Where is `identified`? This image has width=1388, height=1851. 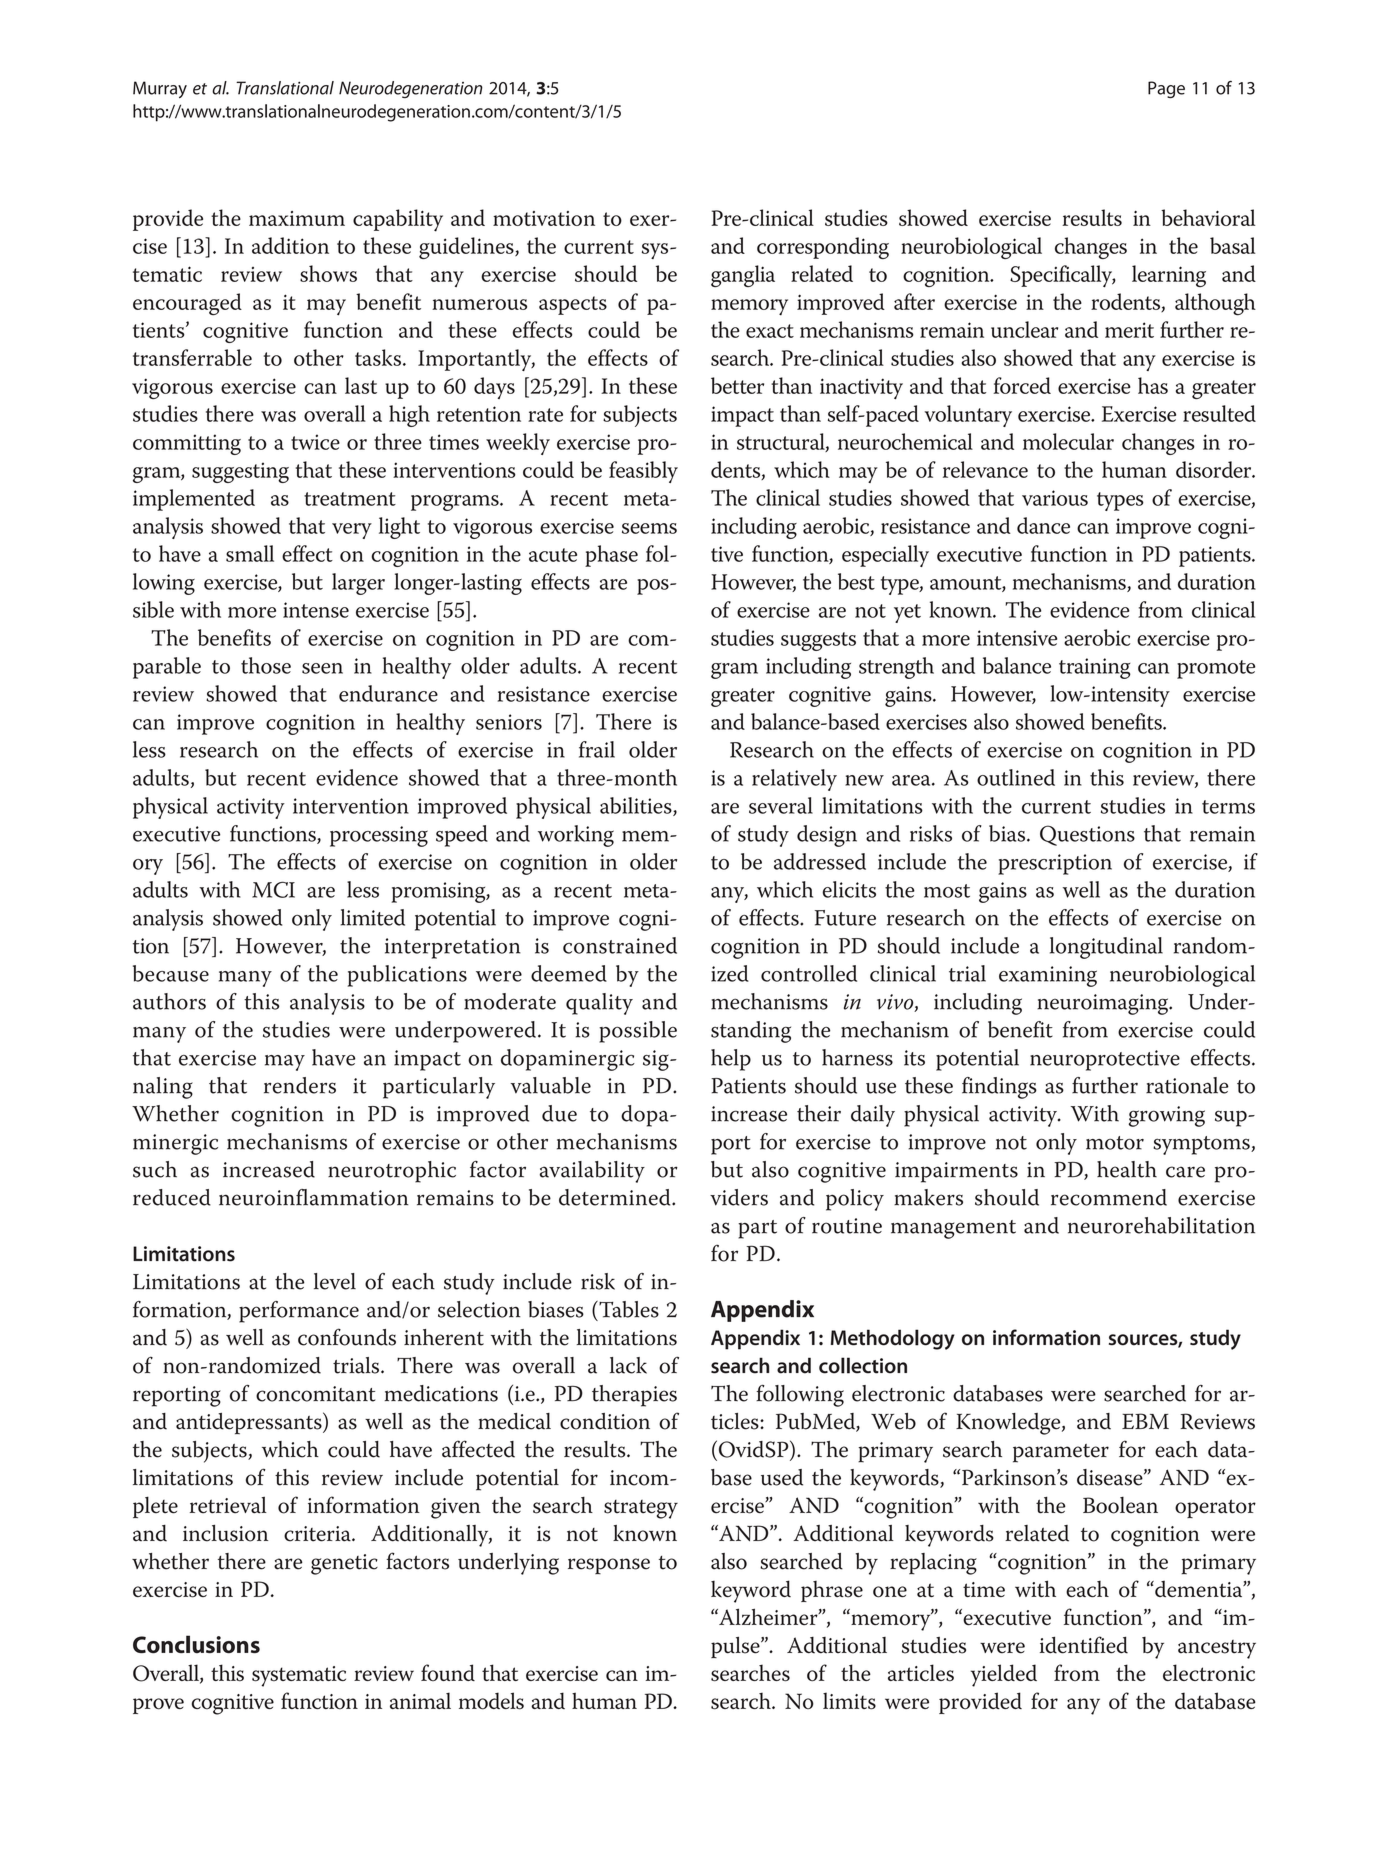 identified is located at coordinates (1084, 1645).
